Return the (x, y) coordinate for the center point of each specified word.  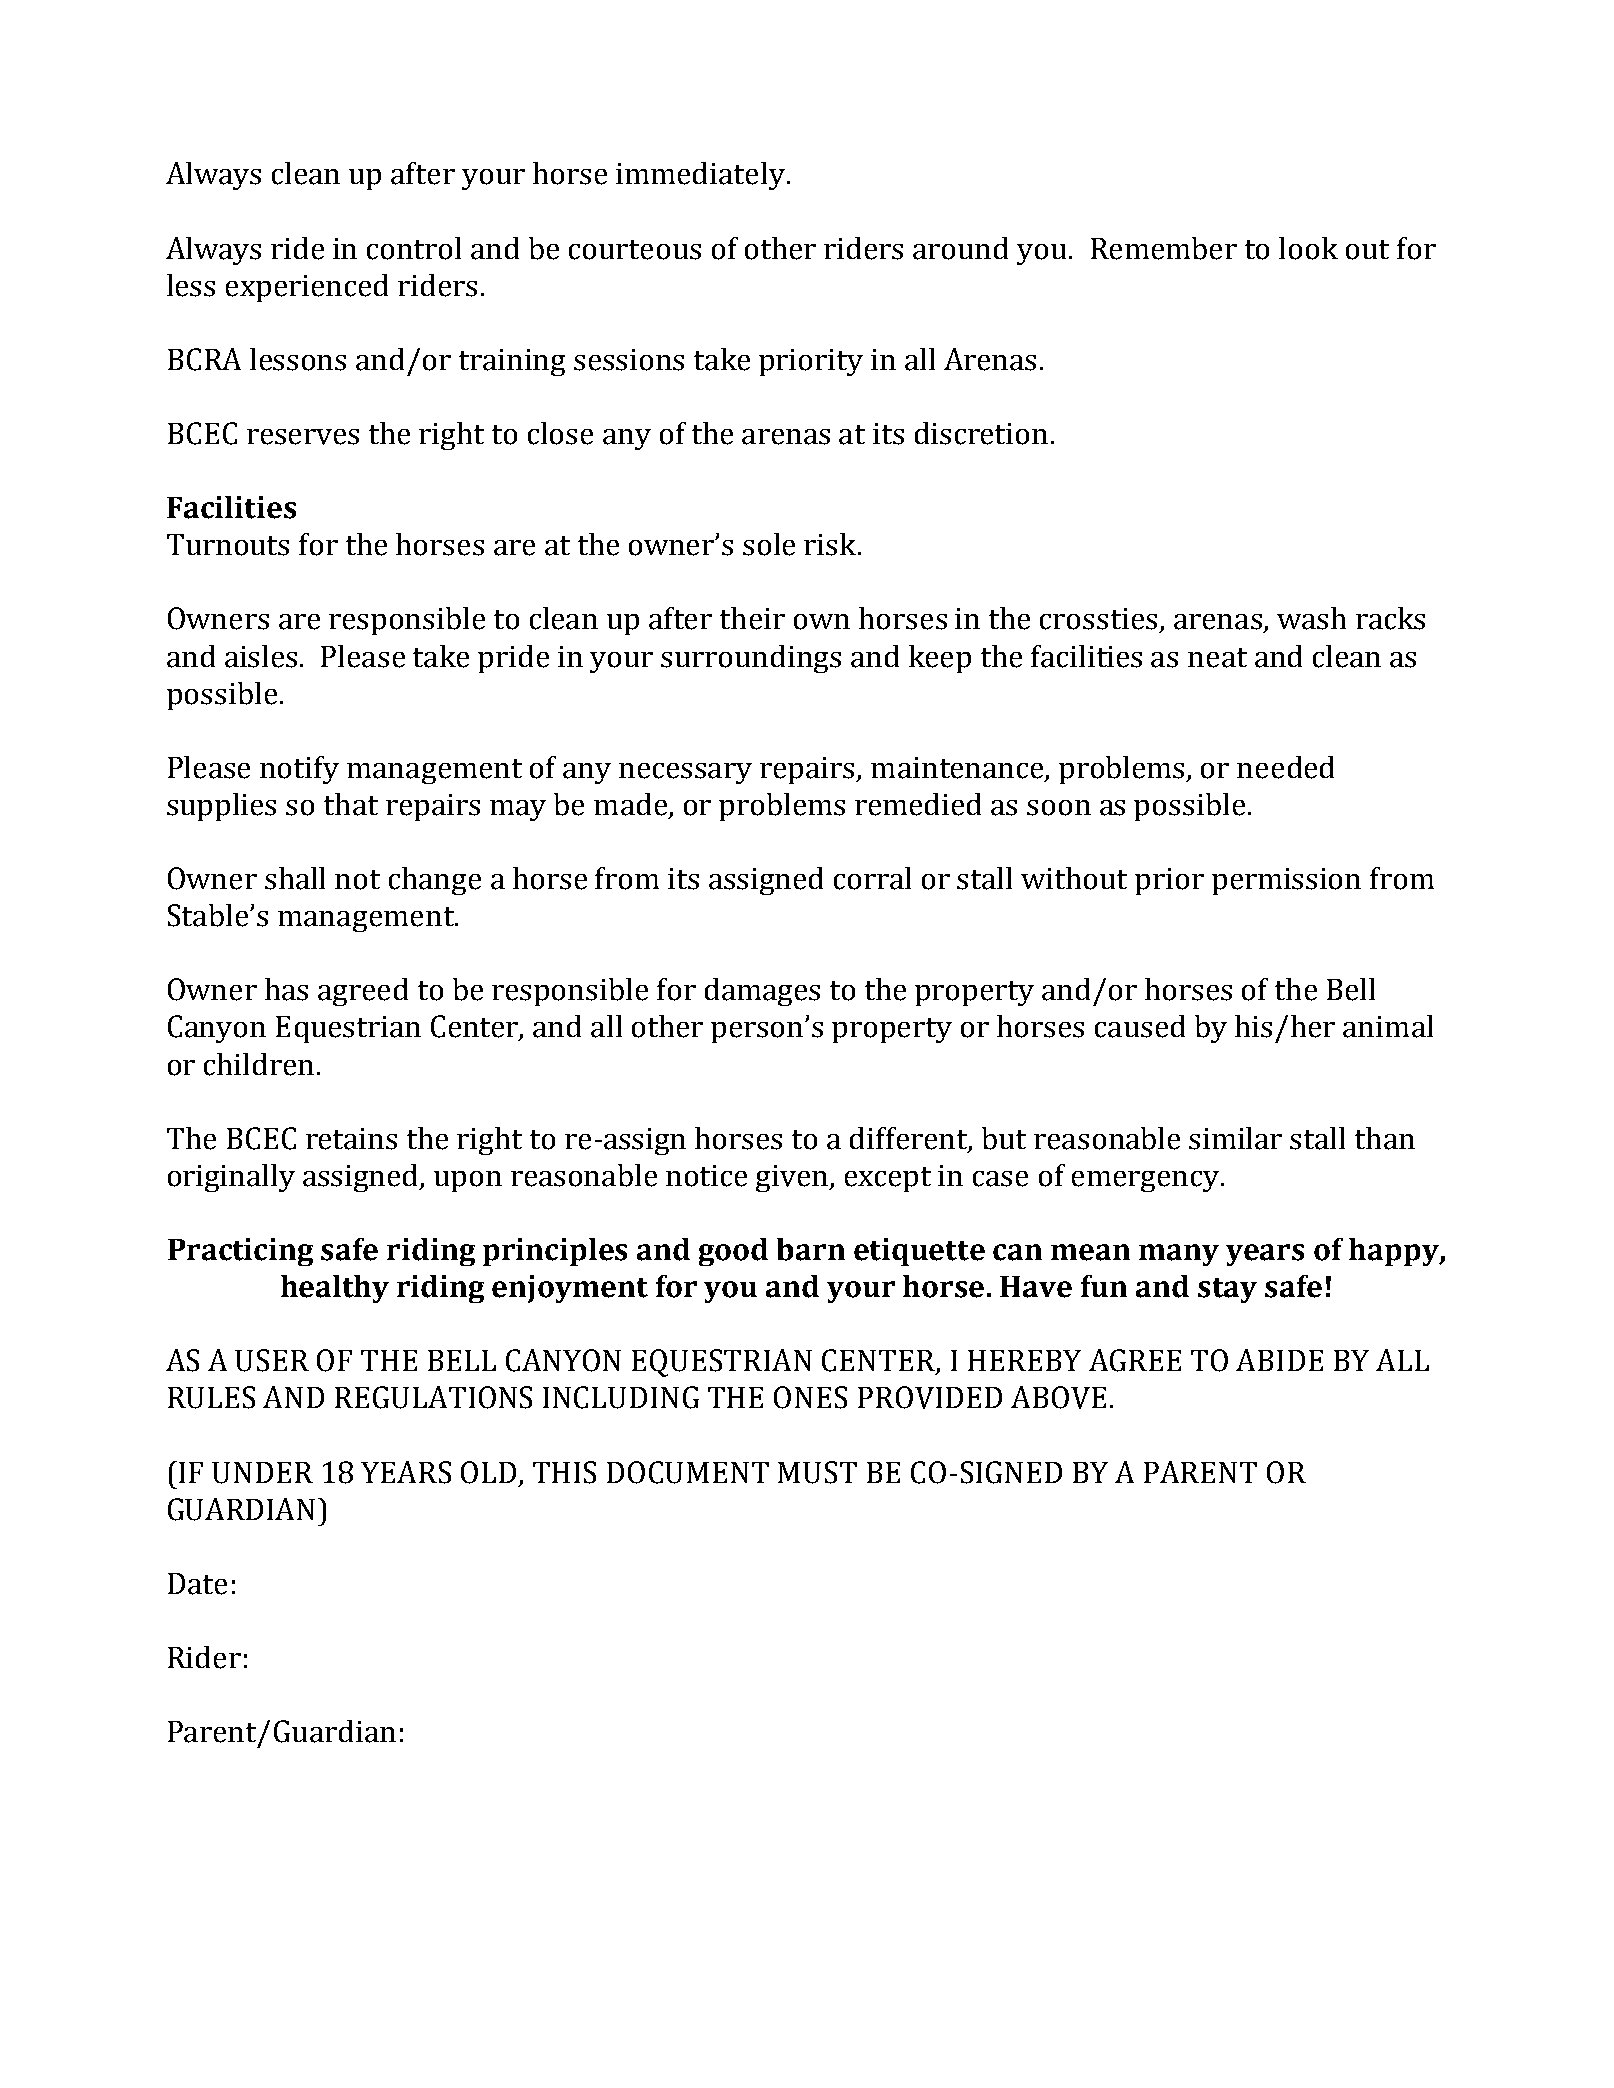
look (1308, 248)
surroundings (751, 659)
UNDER (262, 1473)
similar (1235, 1138)
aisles (263, 656)
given (793, 1178)
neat (1217, 658)
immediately (702, 176)
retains (351, 1139)
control (414, 248)
